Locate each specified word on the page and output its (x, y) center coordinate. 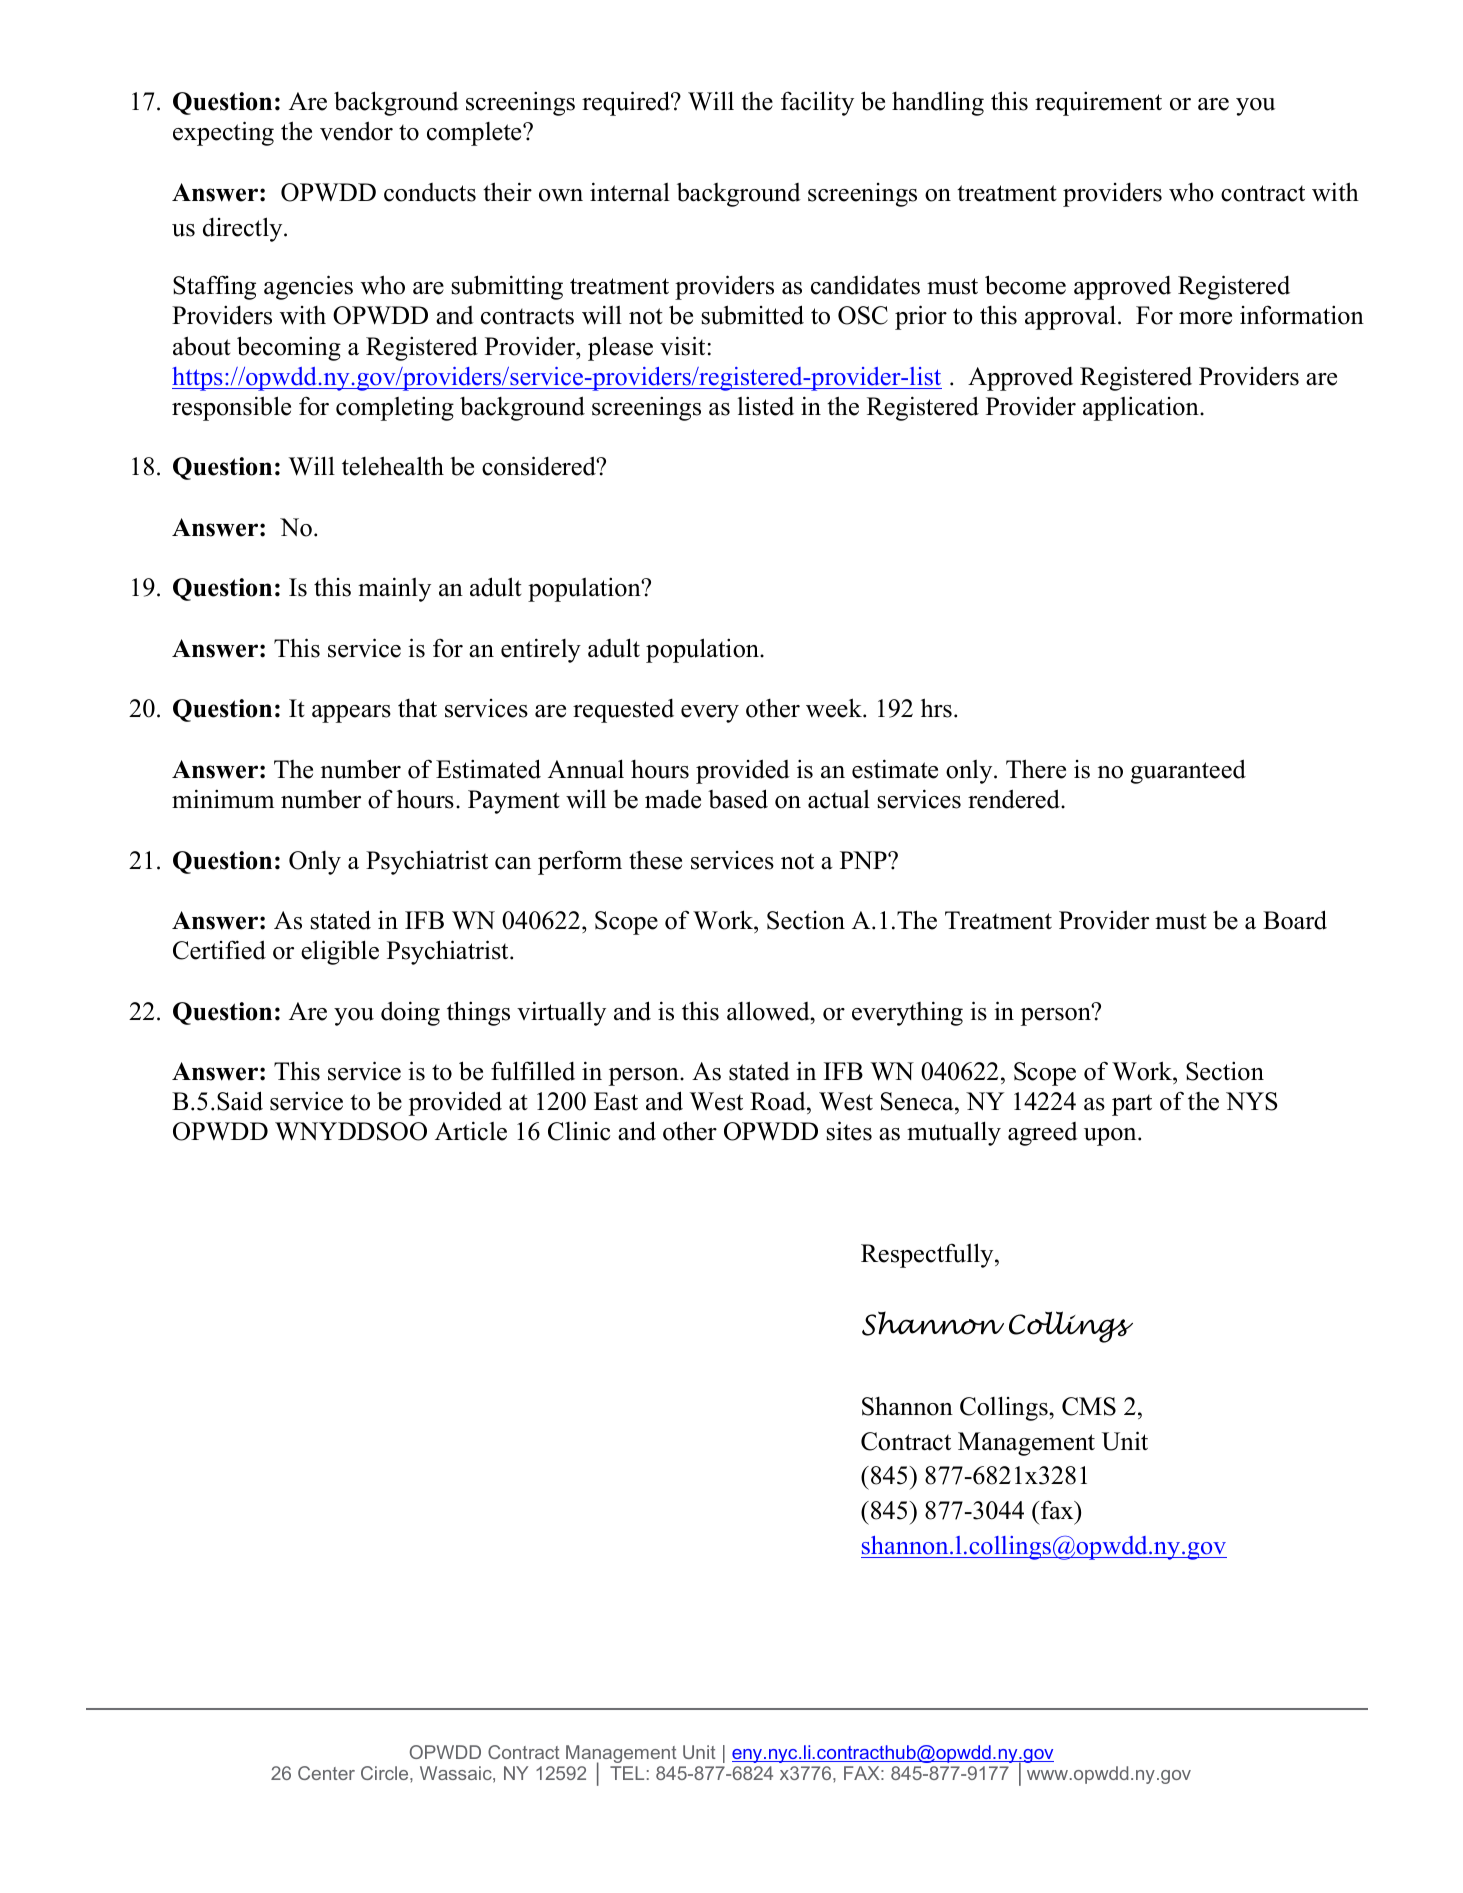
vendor (356, 131)
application (1142, 408)
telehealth (393, 466)
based (738, 799)
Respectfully (928, 1255)
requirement (1098, 103)
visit (682, 346)
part (1132, 1105)
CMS (1089, 1406)
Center (326, 1773)
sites (849, 1131)
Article (471, 1131)
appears (351, 714)
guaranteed (1188, 771)
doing (410, 1013)
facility (817, 103)
